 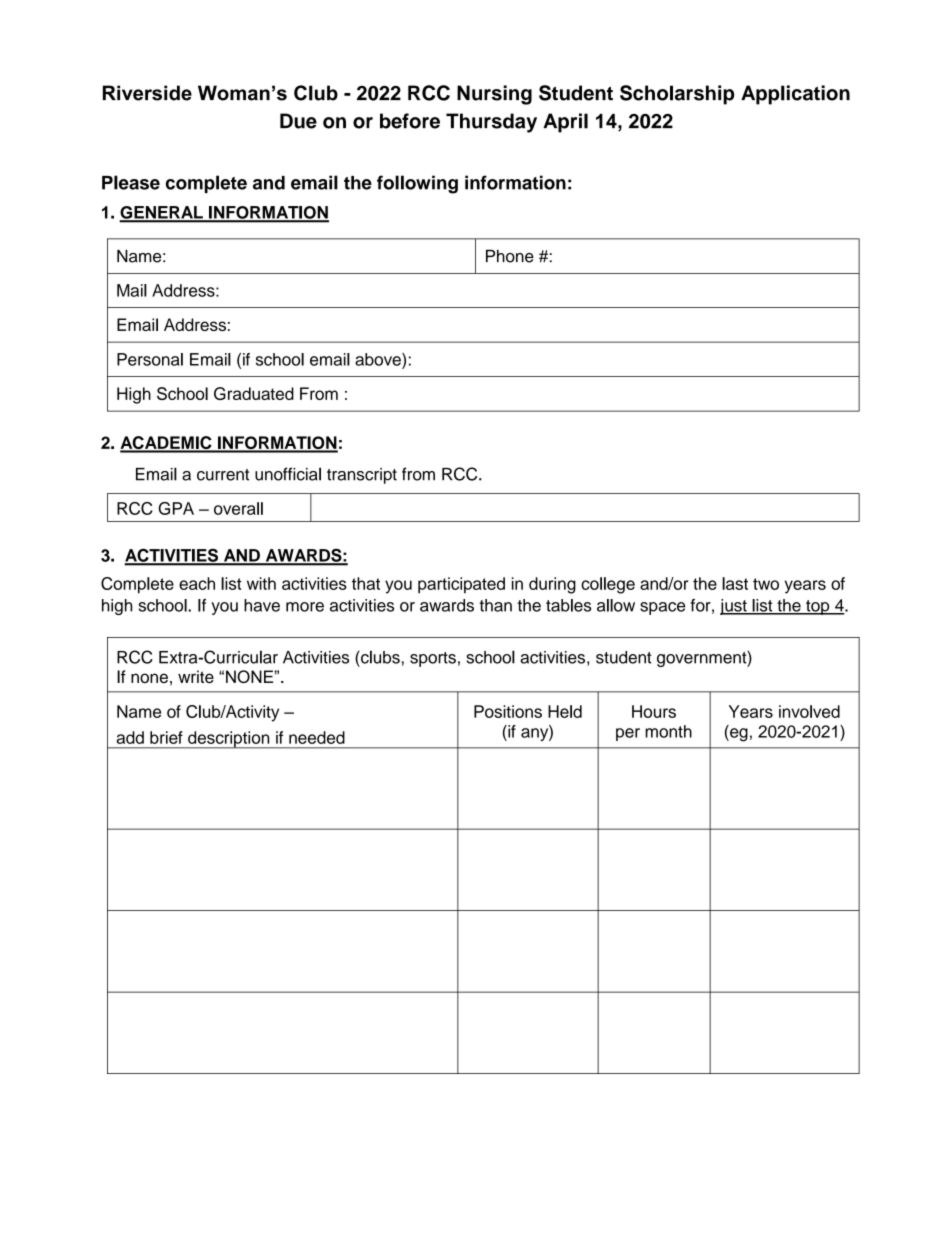 I want to click on Thursday, so click(x=491, y=123).
